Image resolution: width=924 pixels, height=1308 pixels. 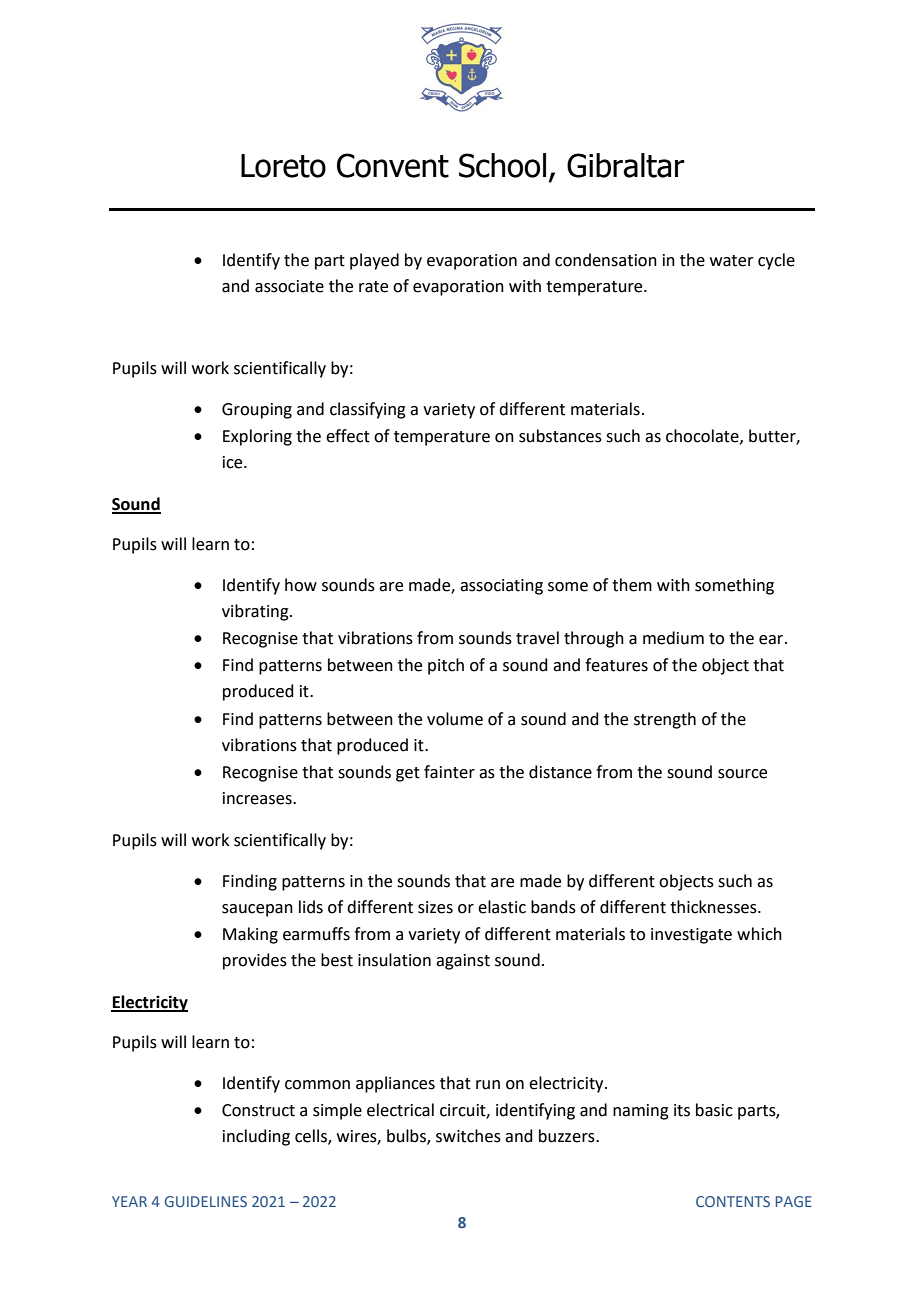 What do you see at coordinates (206, 1201) in the screenshot?
I see `GUIDELINES` at bounding box center [206, 1201].
